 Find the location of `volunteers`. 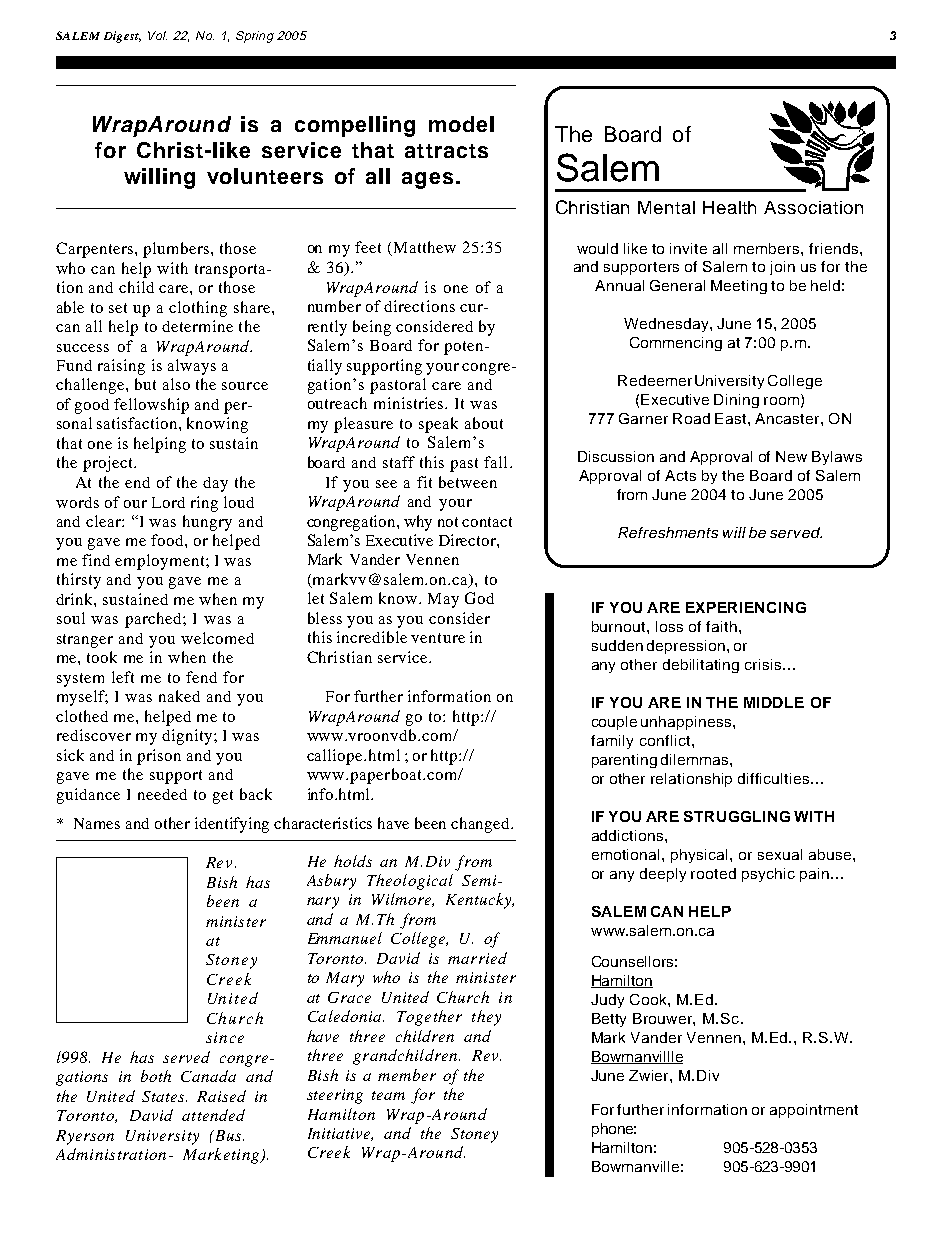

volunteers is located at coordinates (265, 176).
